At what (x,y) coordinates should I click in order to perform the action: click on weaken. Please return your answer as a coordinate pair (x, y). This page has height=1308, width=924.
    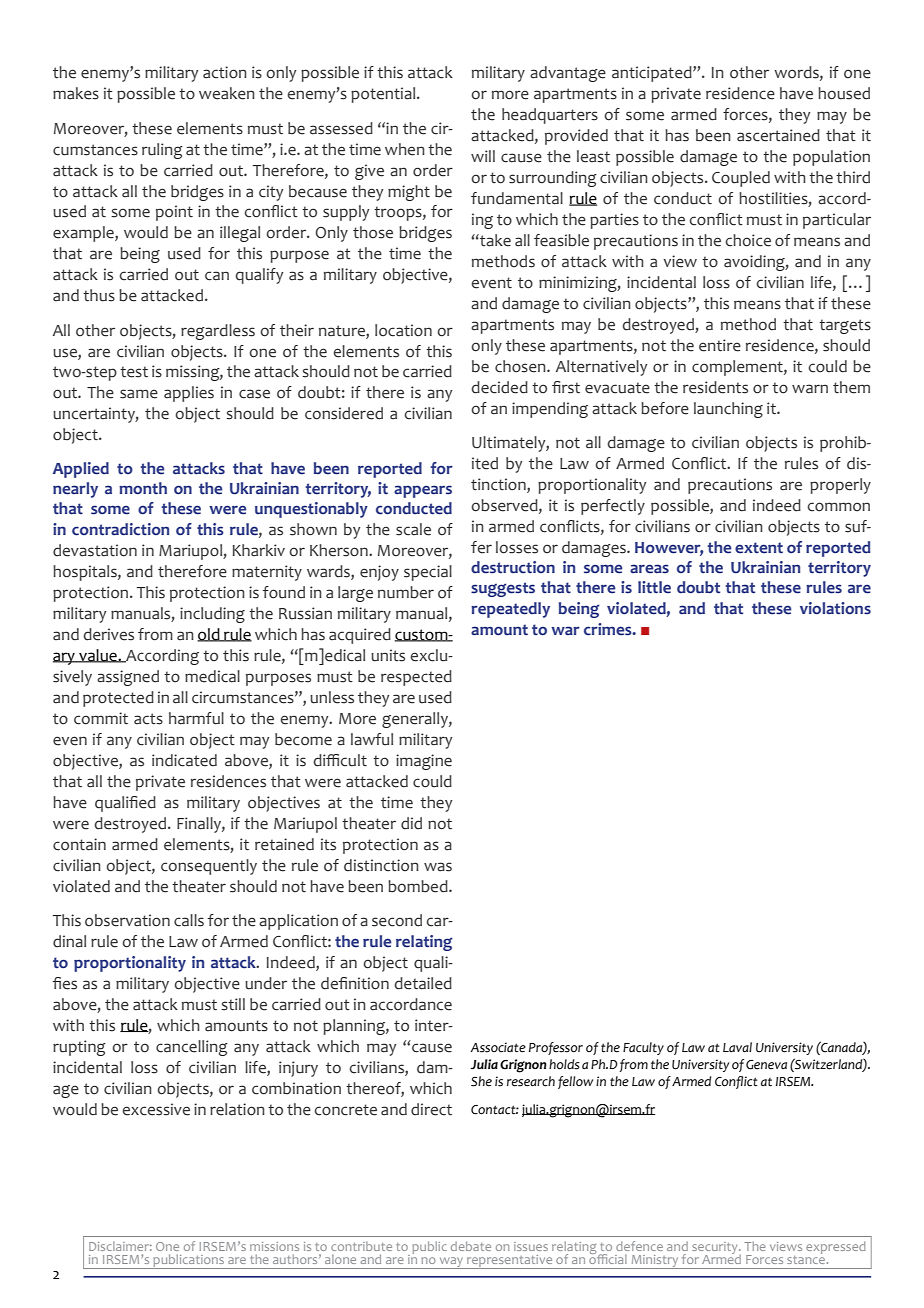
    Looking at the image, I should click on (227, 93).
